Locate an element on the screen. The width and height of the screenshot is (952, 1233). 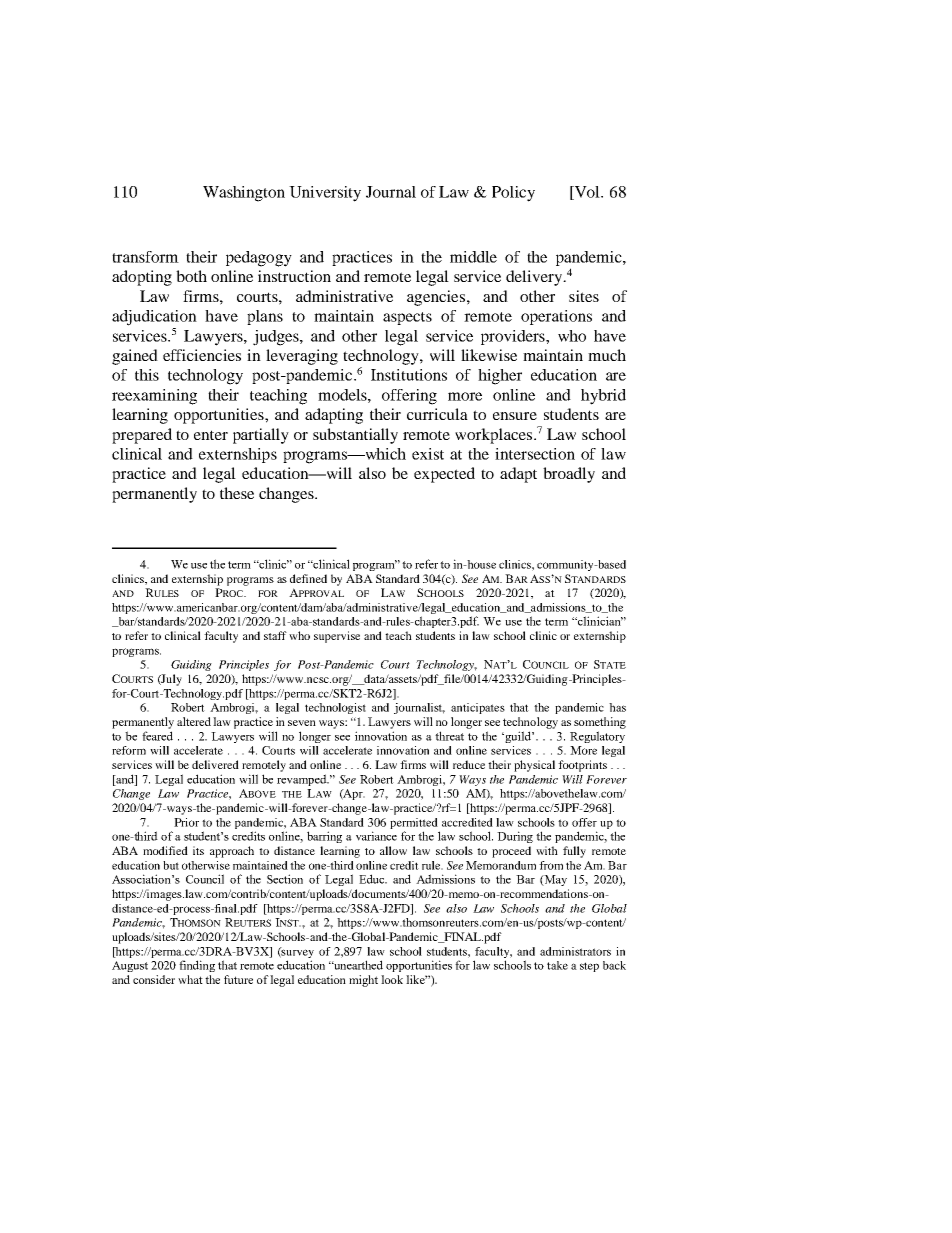
broadly is located at coordinates (569, 475).
